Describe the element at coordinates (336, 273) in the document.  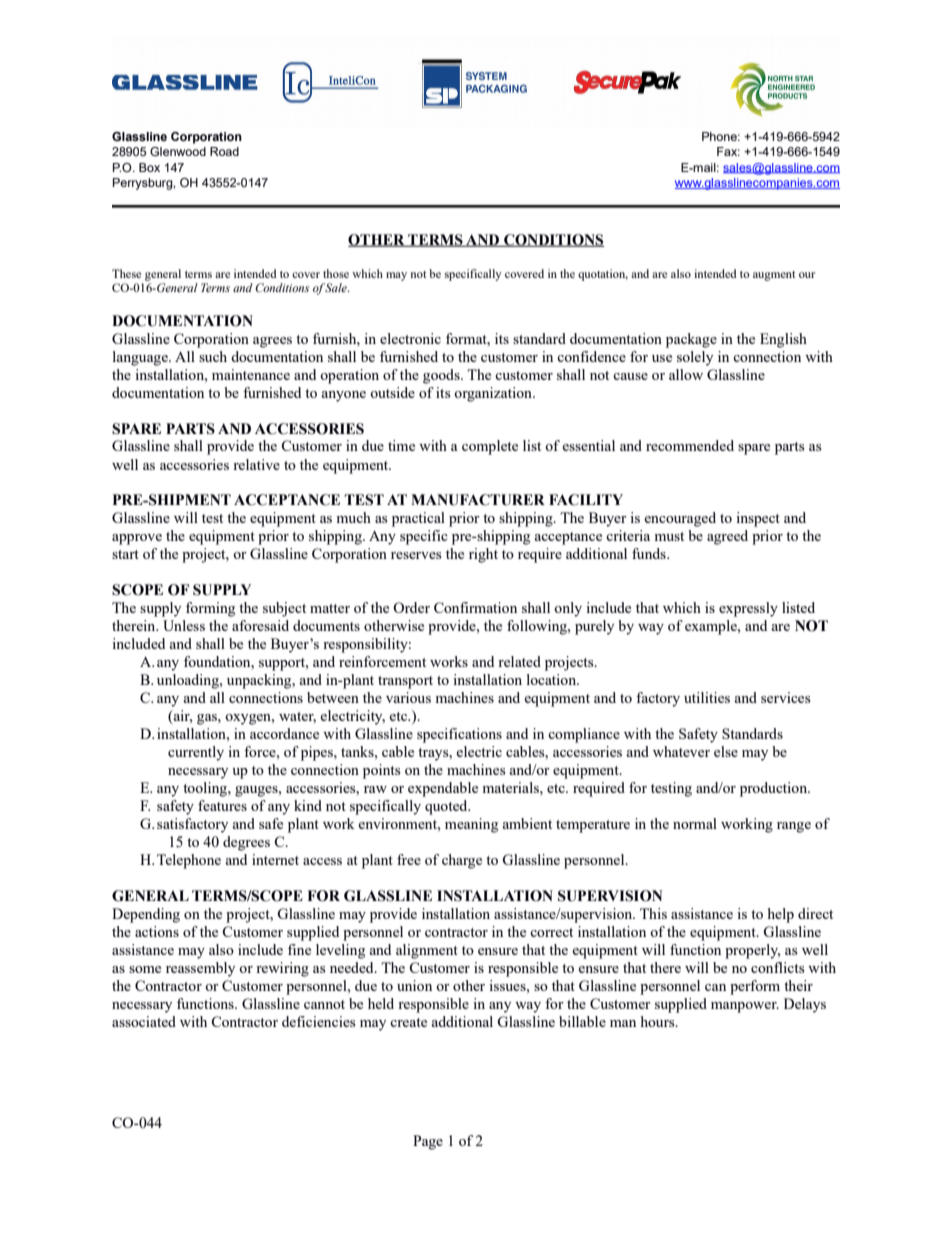
I see `those` at that location.
